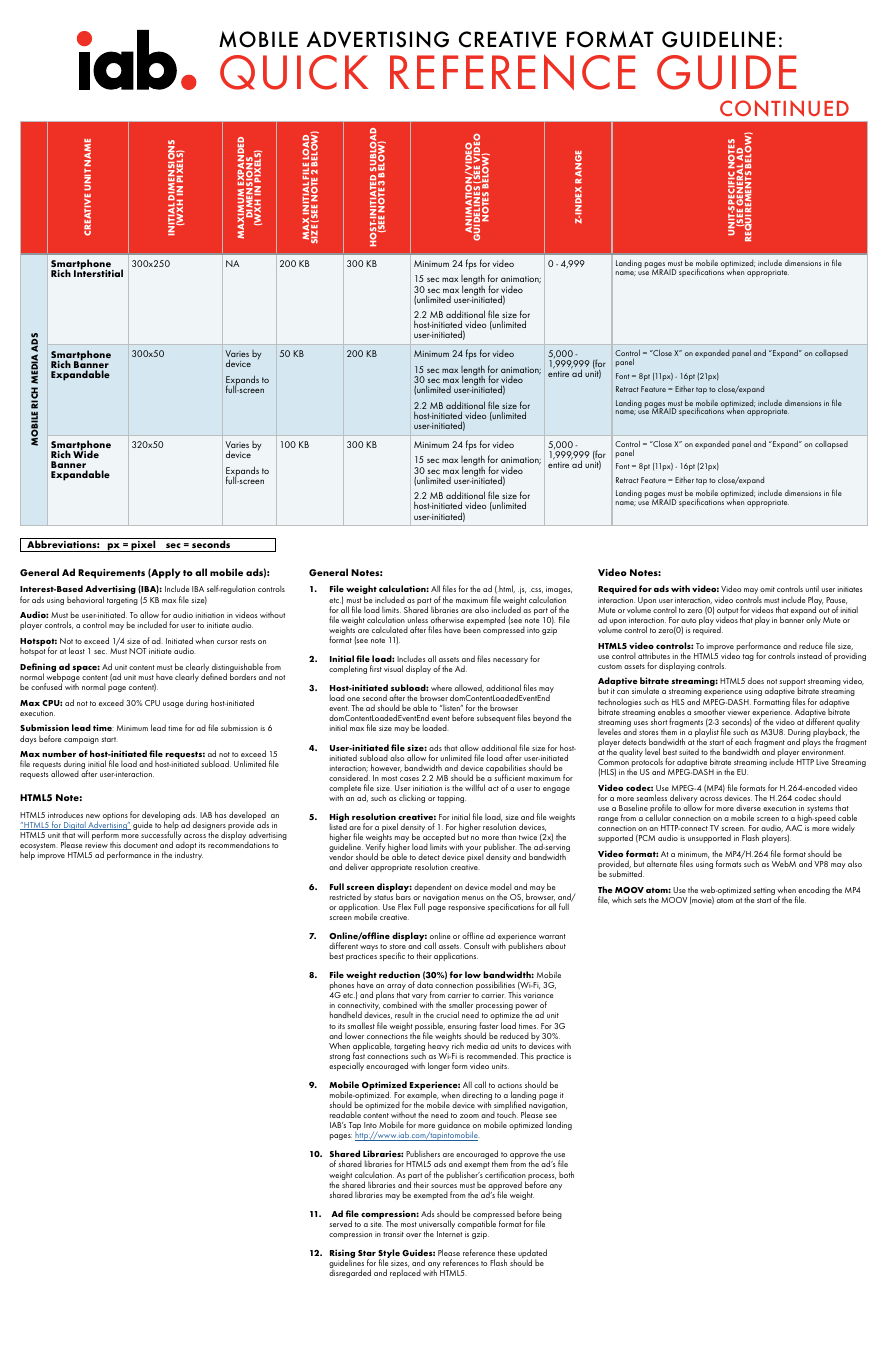 The image size is (887, 1372). What do you see at coordinates (812, 588) in the screenshot?
I see `until` at bounding box center [812, 588].
